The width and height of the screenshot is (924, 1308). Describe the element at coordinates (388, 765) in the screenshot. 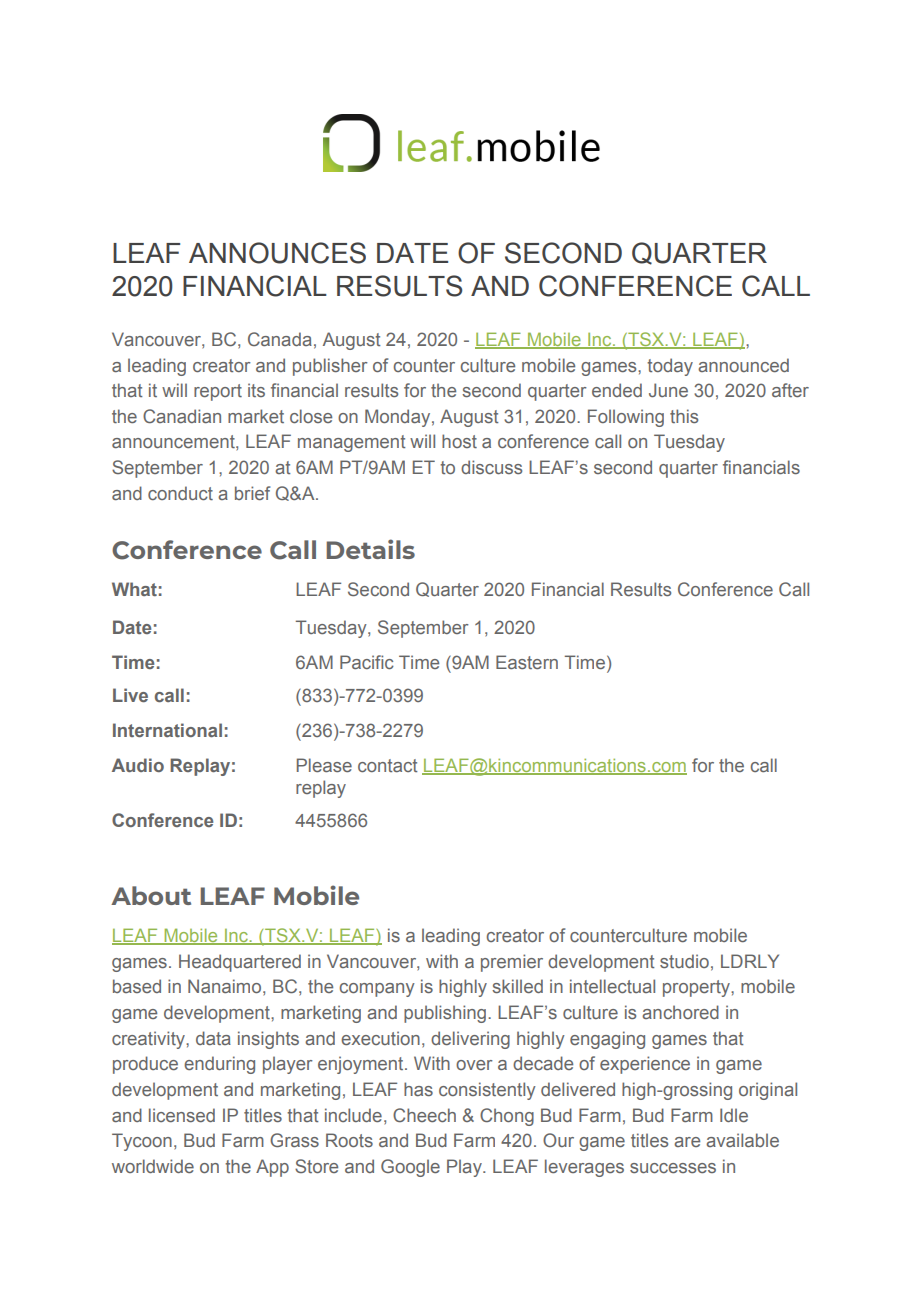

I see `contact` at that location.
